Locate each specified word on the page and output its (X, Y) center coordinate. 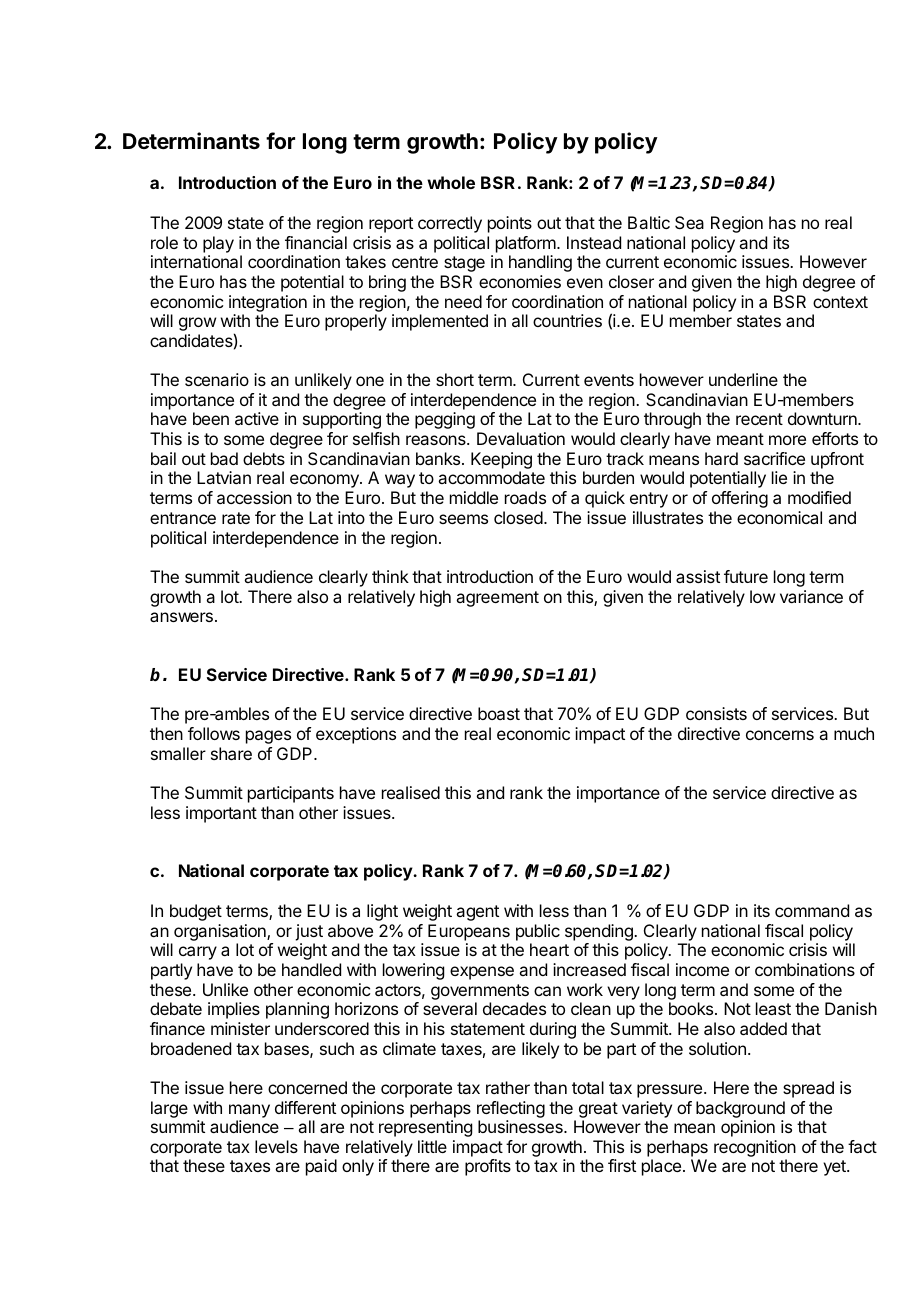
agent (477, 913)
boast (499, 713)
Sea (689, 222)
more (787, 440)
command (812, 910)
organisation (221, 932)
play (218, 244)
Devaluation (521, 438)
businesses (521, 1126)
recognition (755, 1148)
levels (276, 1146)
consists (716, 713)
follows (214, 733)
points (510, 224)
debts (264, 458)
